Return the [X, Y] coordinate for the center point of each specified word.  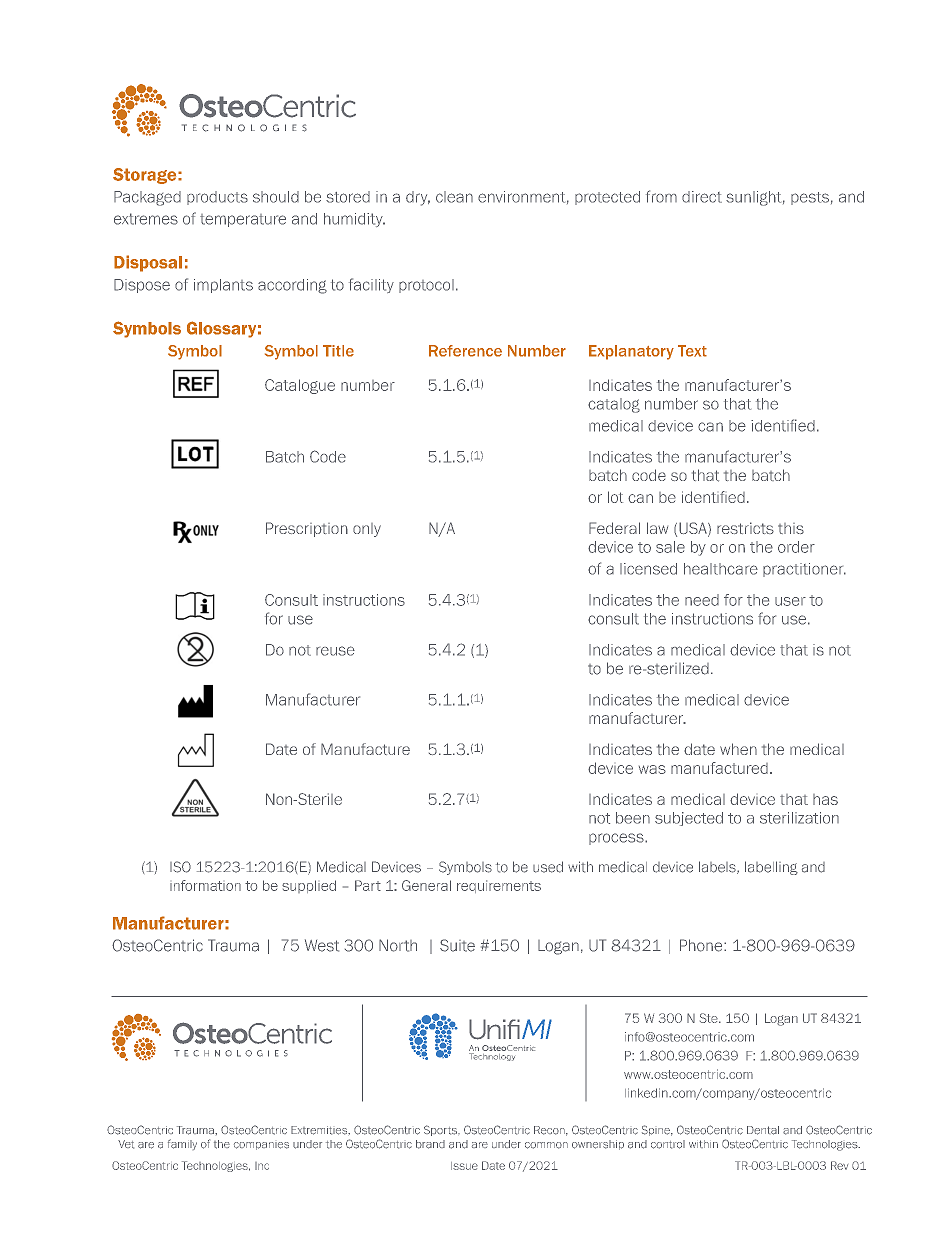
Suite [457, 945]
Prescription [307, 529]
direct [702, 197]
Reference [465, 351]
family [182, 1144]
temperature [243, 220]
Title [338, 351]
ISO [180, 867]
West [322, 945]
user [790, 601]
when [738, 749]
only [367, 530]
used [548, 867]
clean [454, 197]
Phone [702, 945]
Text [692, 351]
